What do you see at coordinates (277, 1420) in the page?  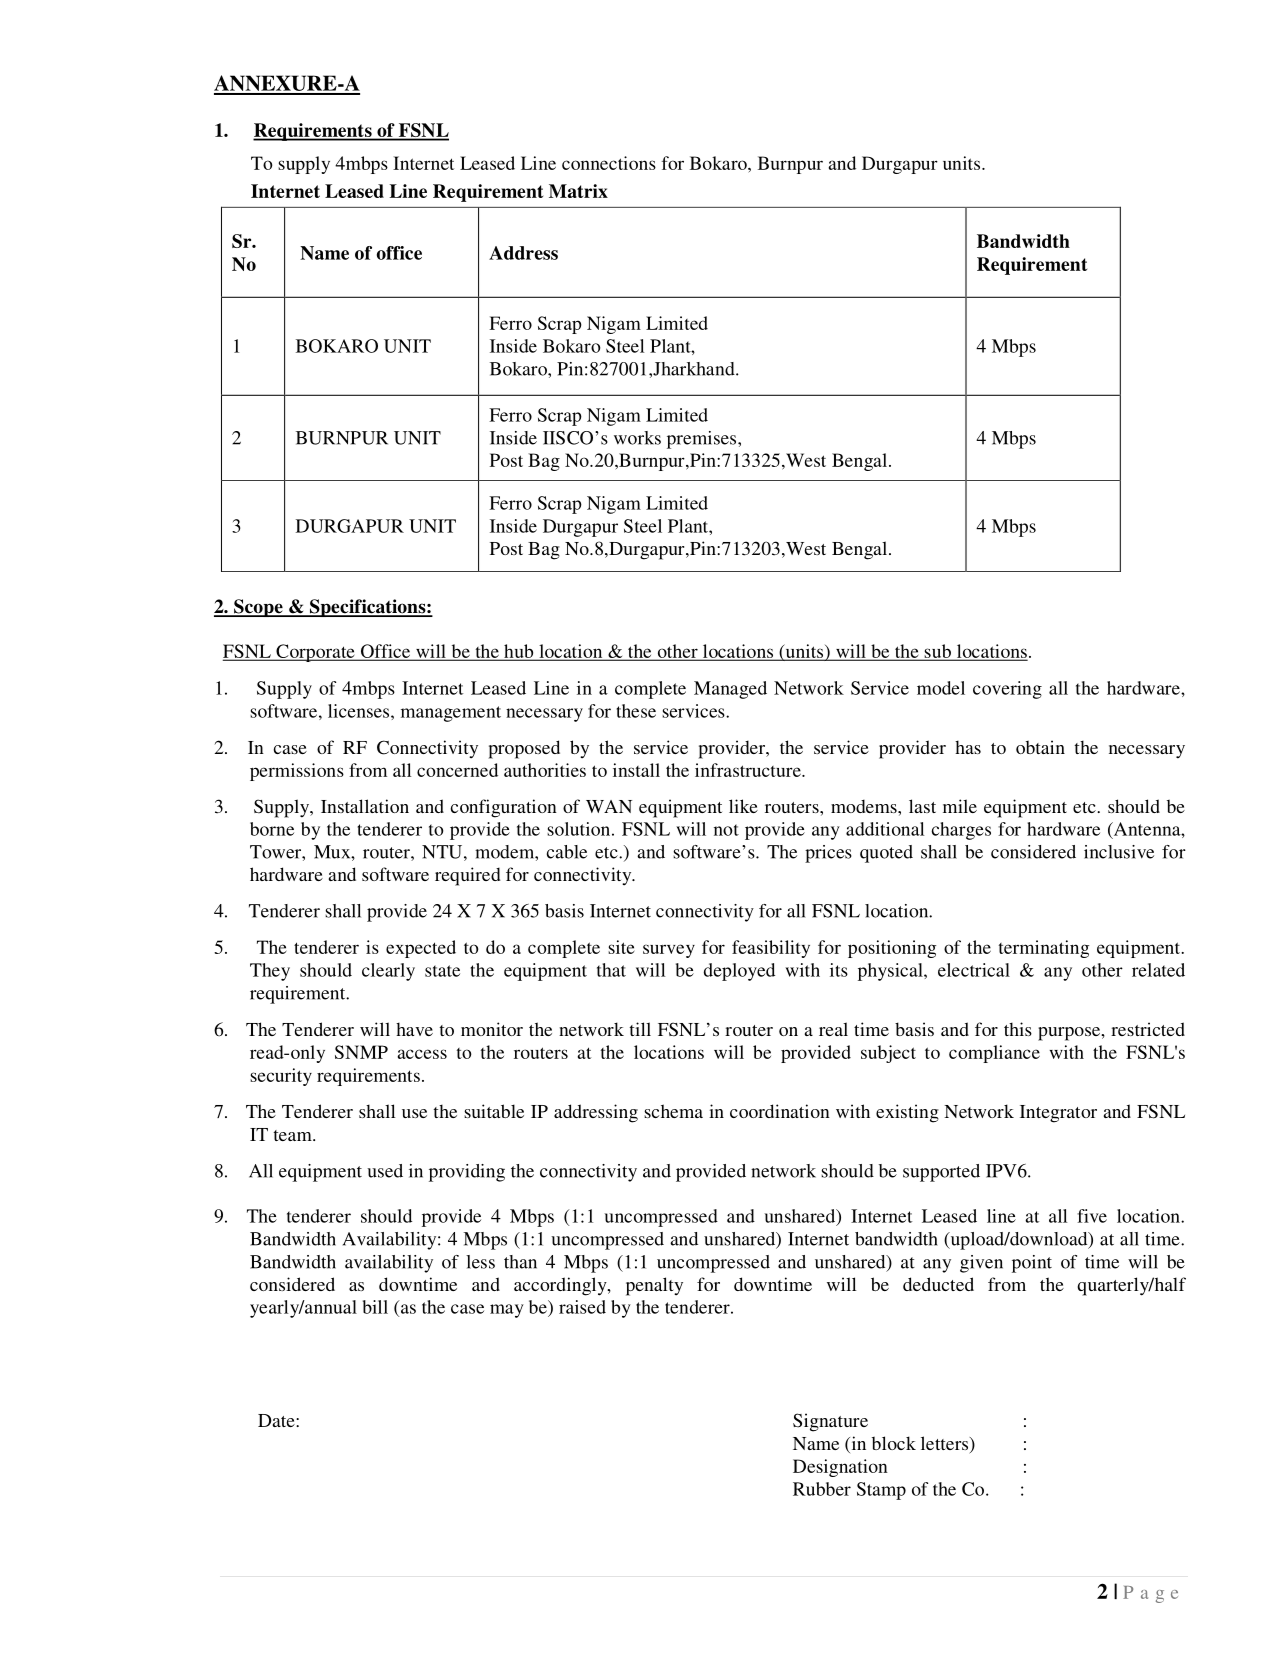 I see `Date` at bounding box center [277, 1420].
